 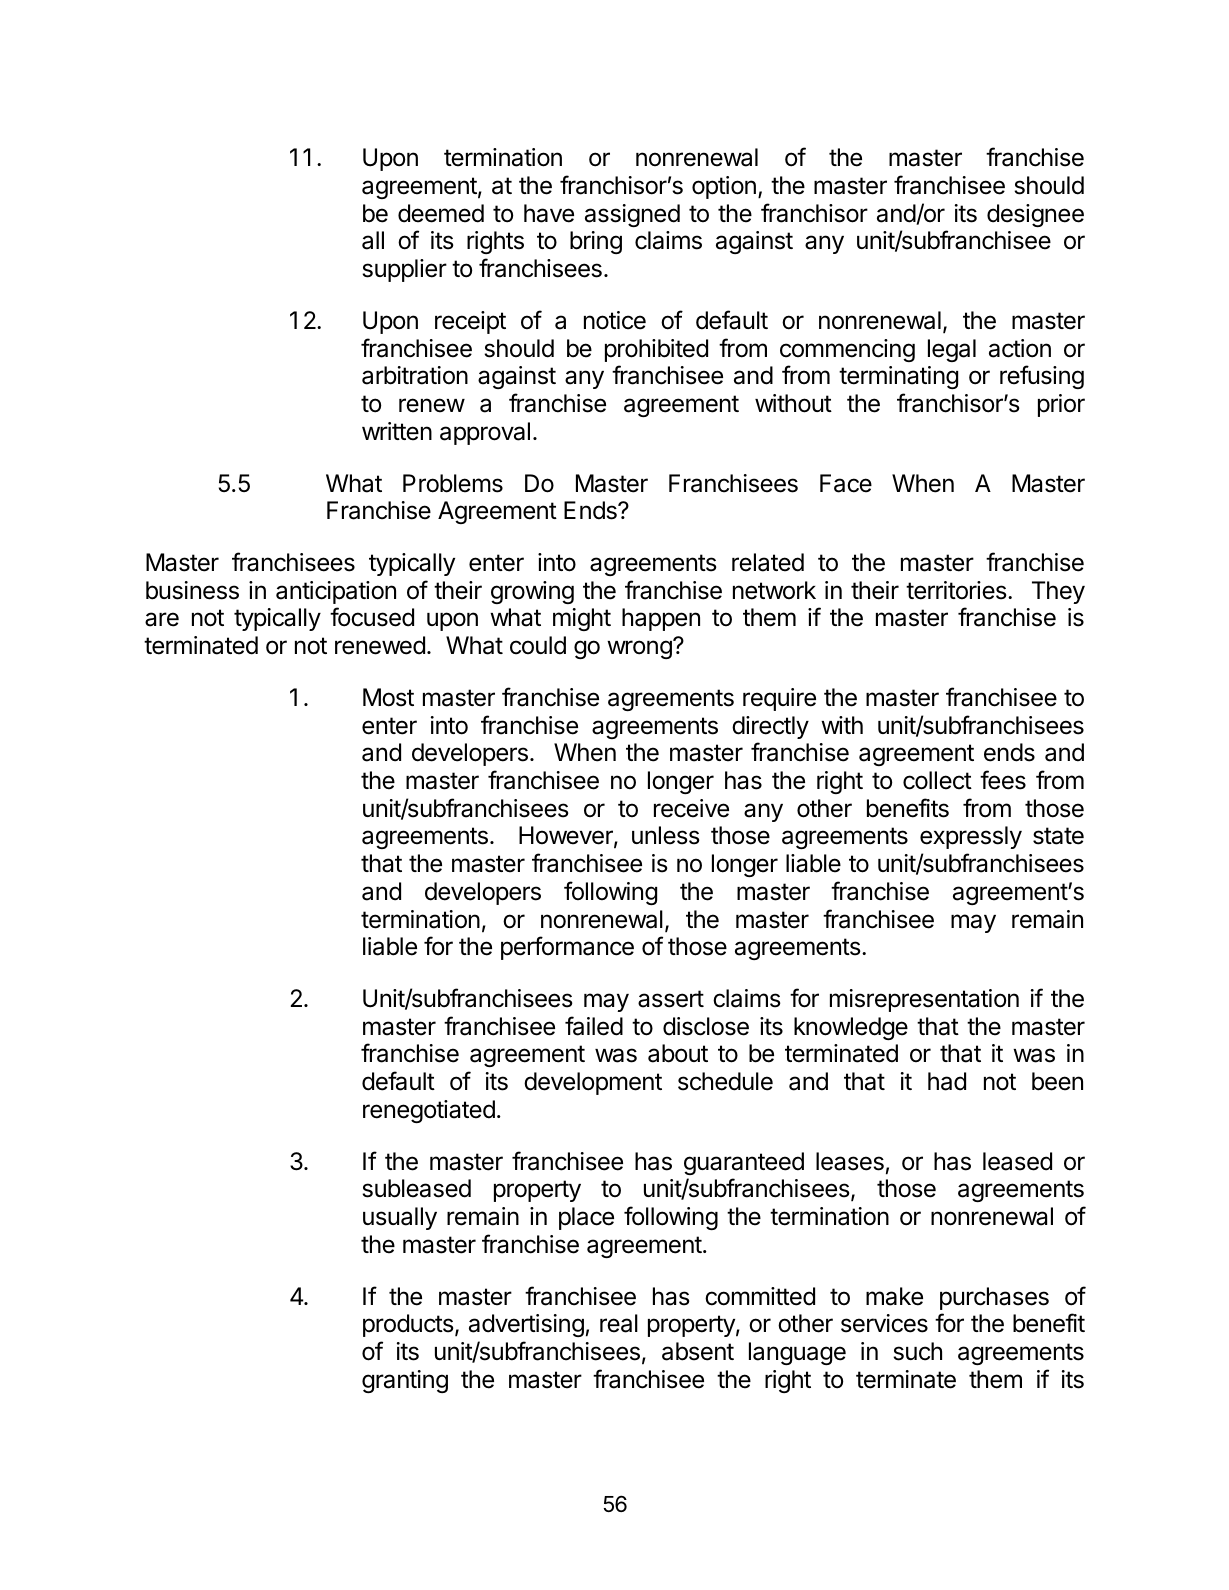 I want to click on real, so click(x=619, y=1323).
